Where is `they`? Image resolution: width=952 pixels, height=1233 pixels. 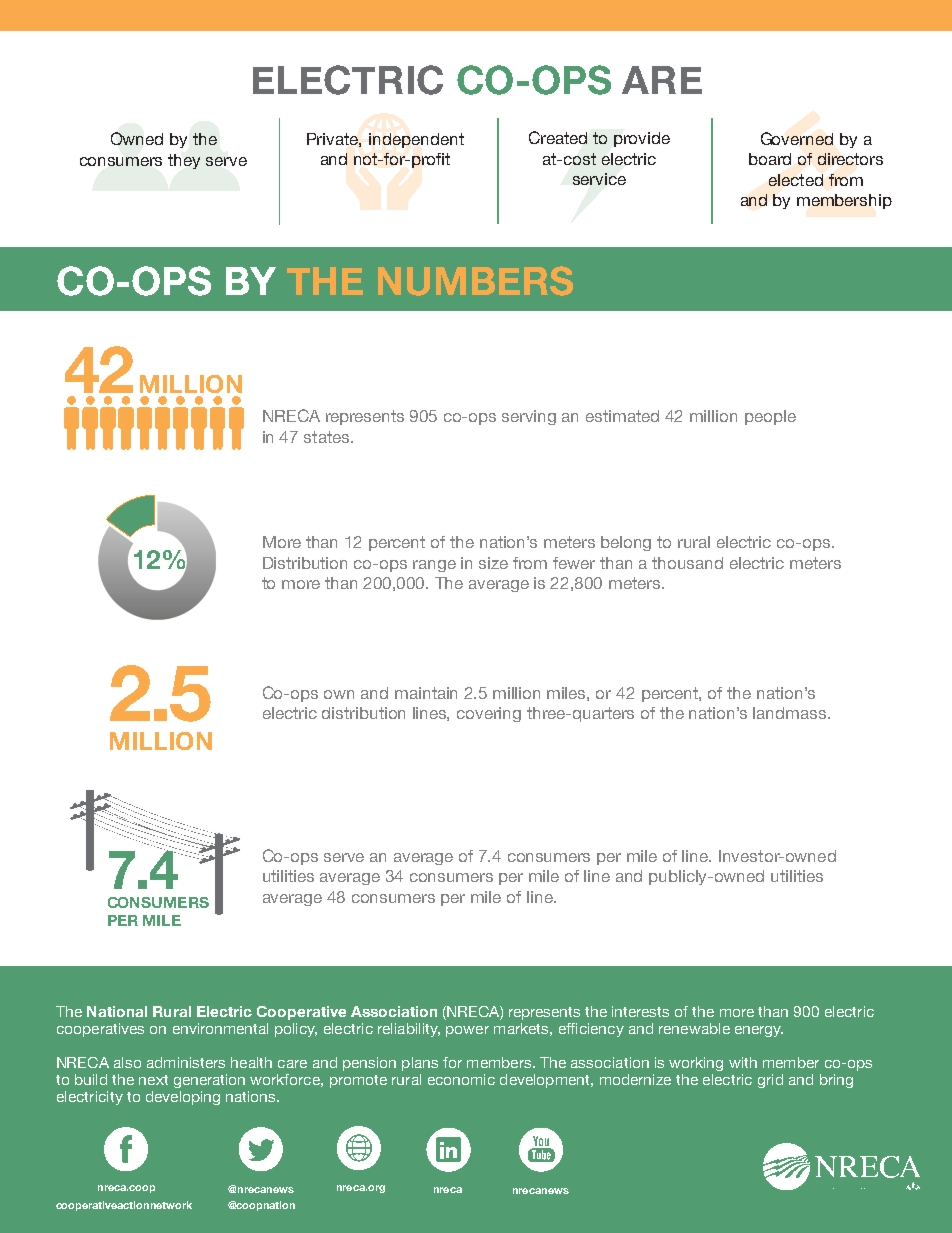
they is located at coordinates (184, 161).
